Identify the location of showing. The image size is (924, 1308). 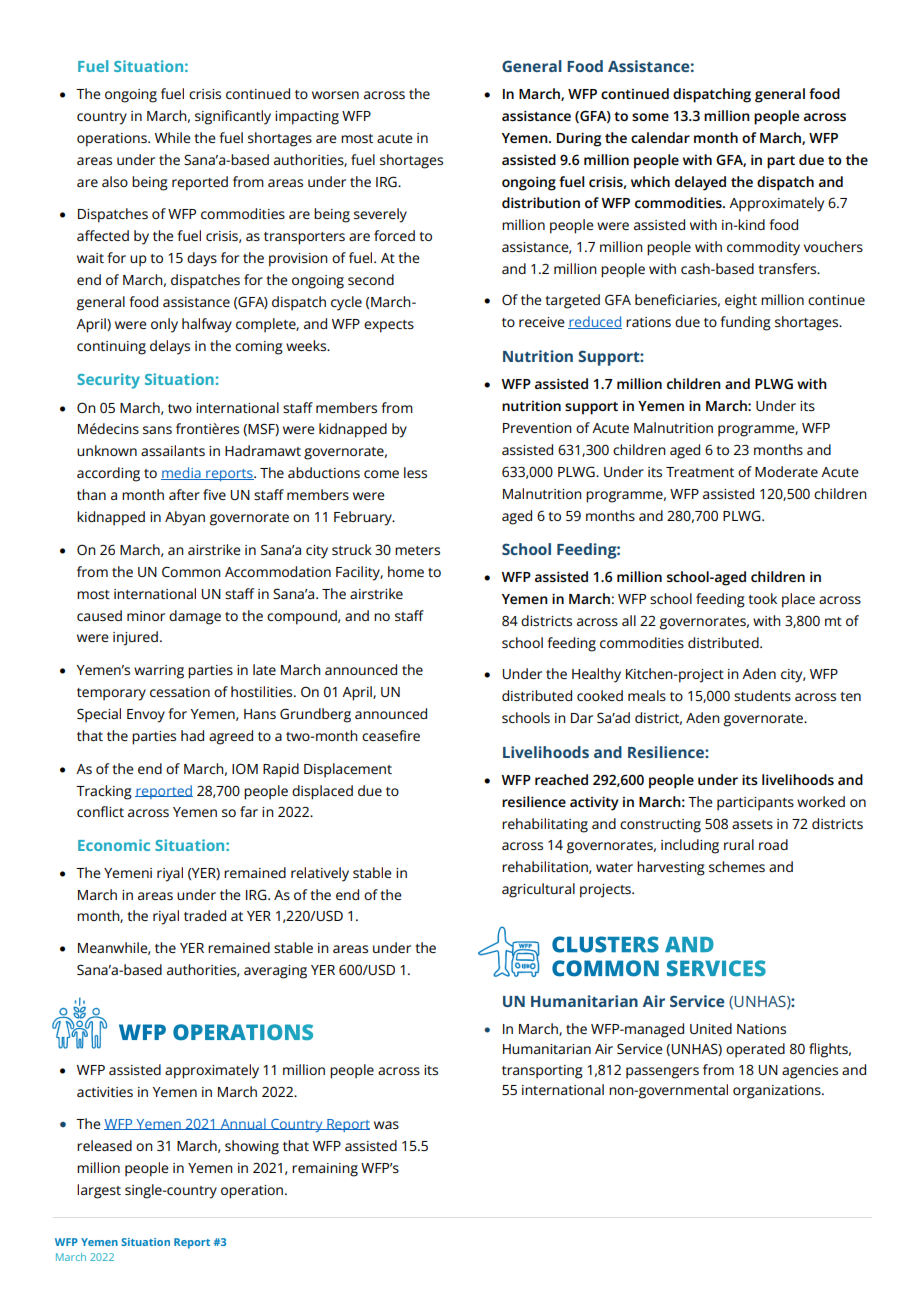
(252, 1147).
